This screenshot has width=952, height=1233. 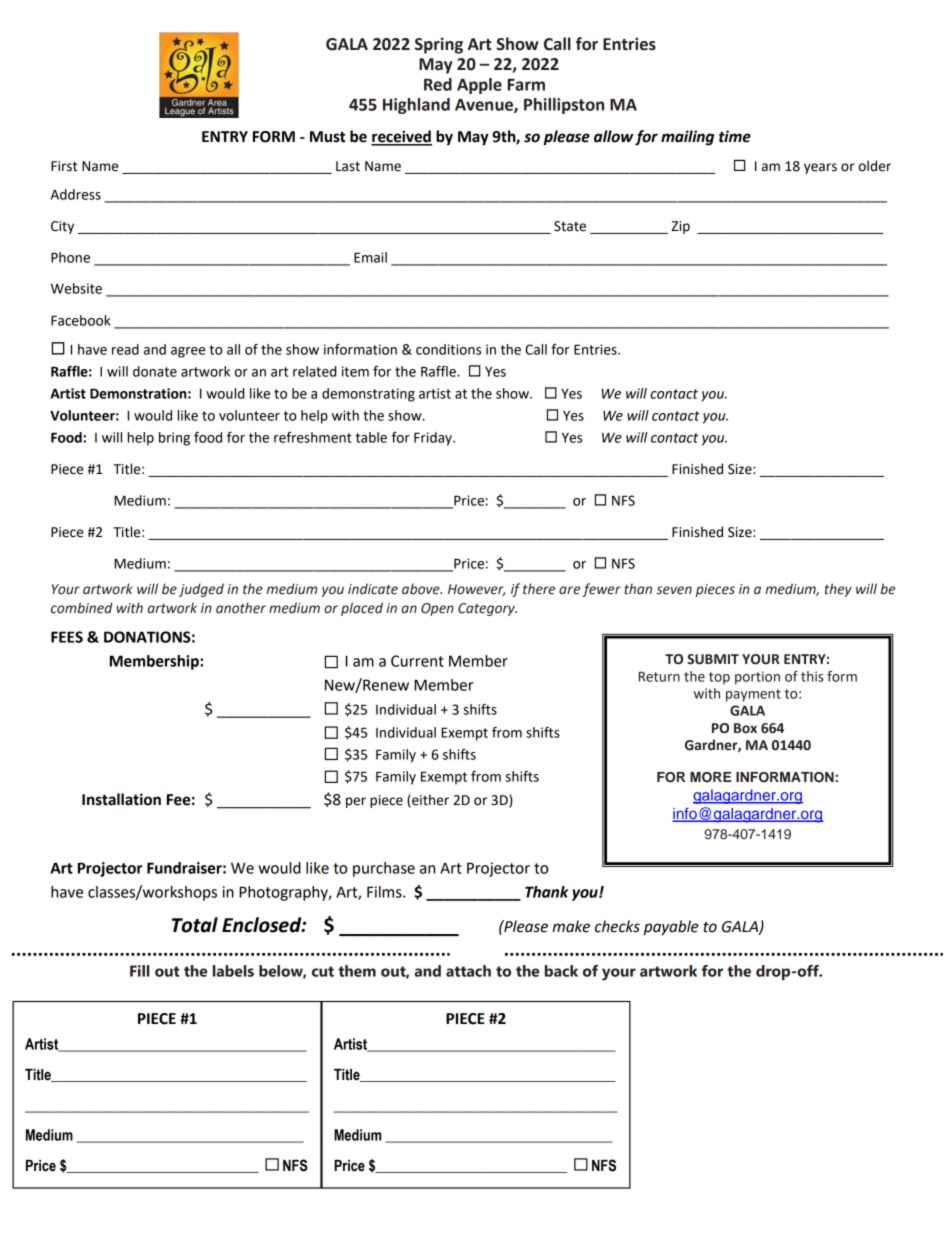 I want to click on Apple, so click(x=479, y=86).
